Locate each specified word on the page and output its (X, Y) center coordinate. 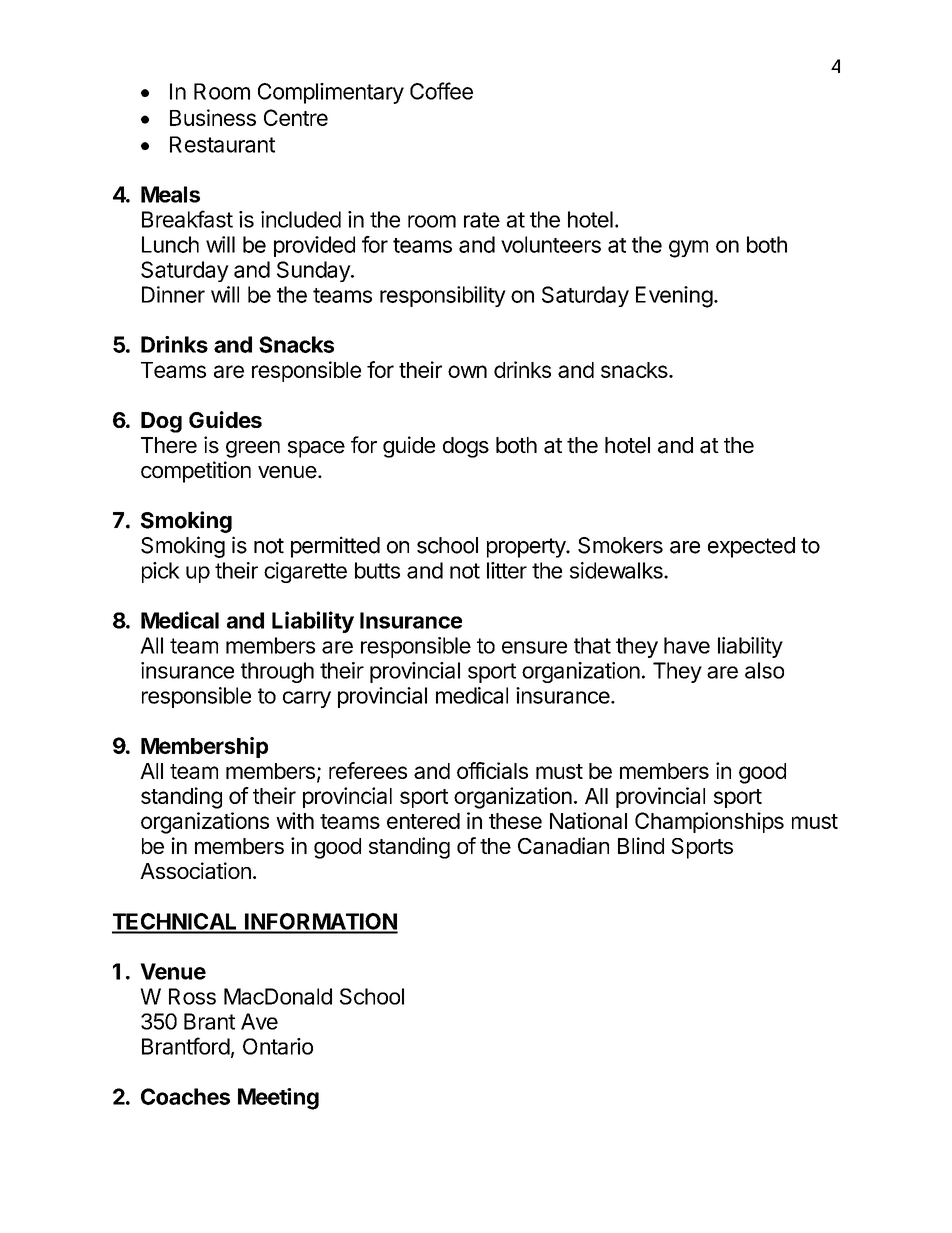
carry (307, 699)
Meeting (278, 1099)
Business (213, 117)
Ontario (278, 1046)
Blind (641, 845)
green (253, 449)
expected (751, 547)
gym (688, 249)
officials (492, 770)
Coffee (441, 91)
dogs (466, 447)
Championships (709, 822)
